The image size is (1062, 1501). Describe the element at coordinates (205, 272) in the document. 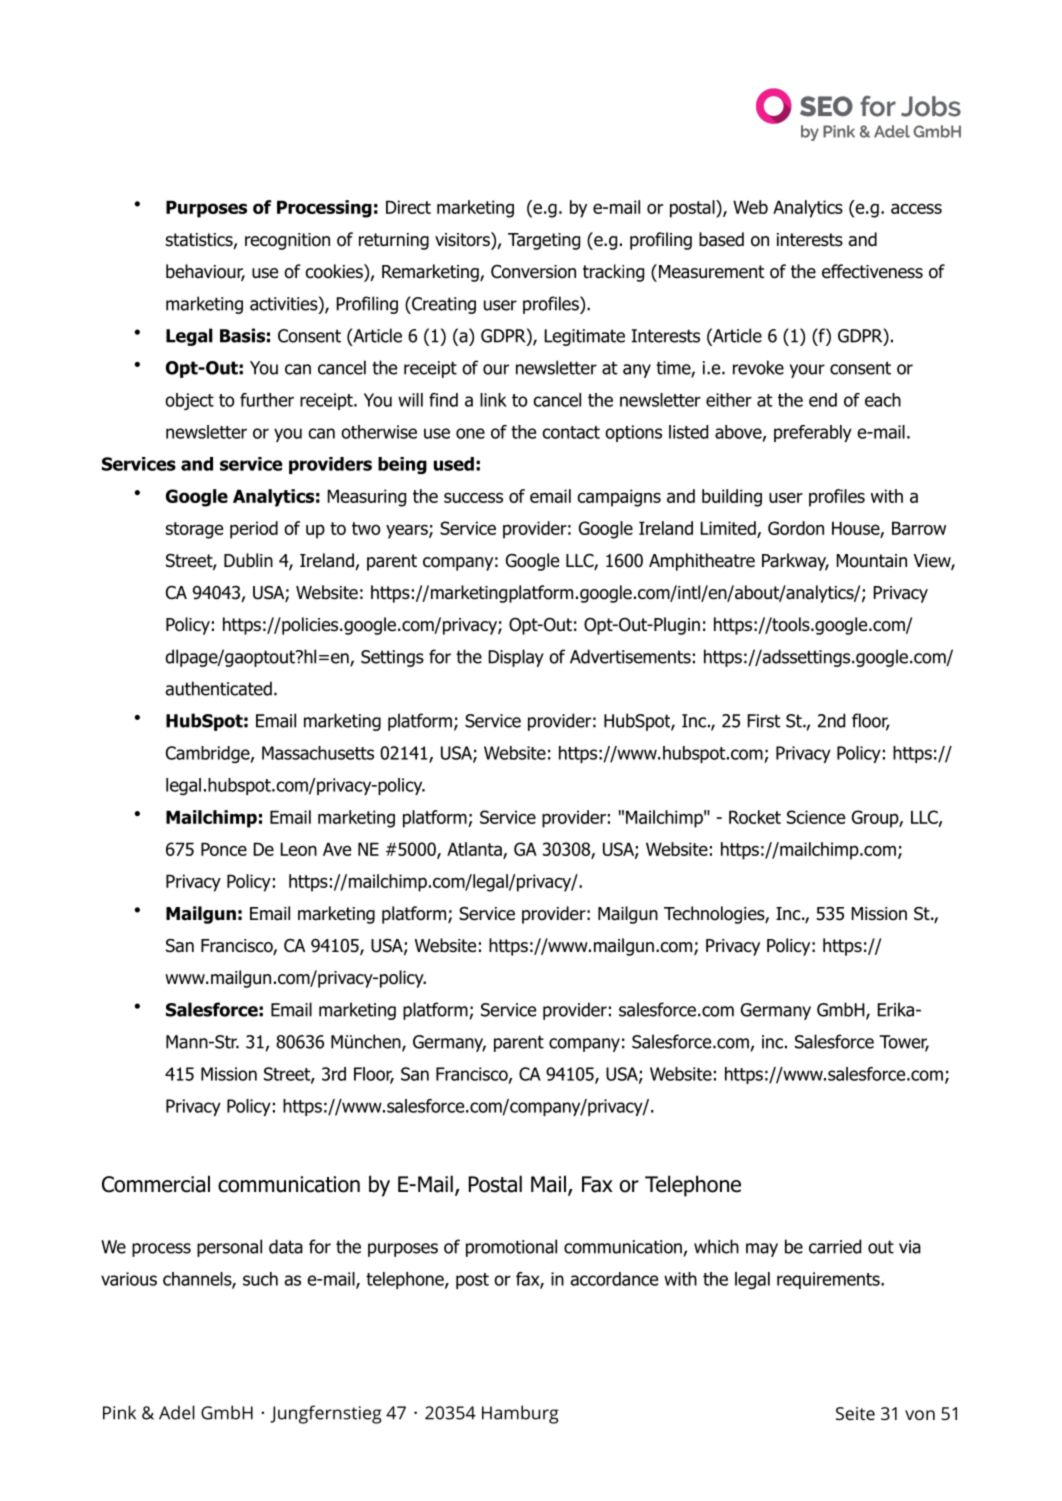

I see `behaviour` at that location.
